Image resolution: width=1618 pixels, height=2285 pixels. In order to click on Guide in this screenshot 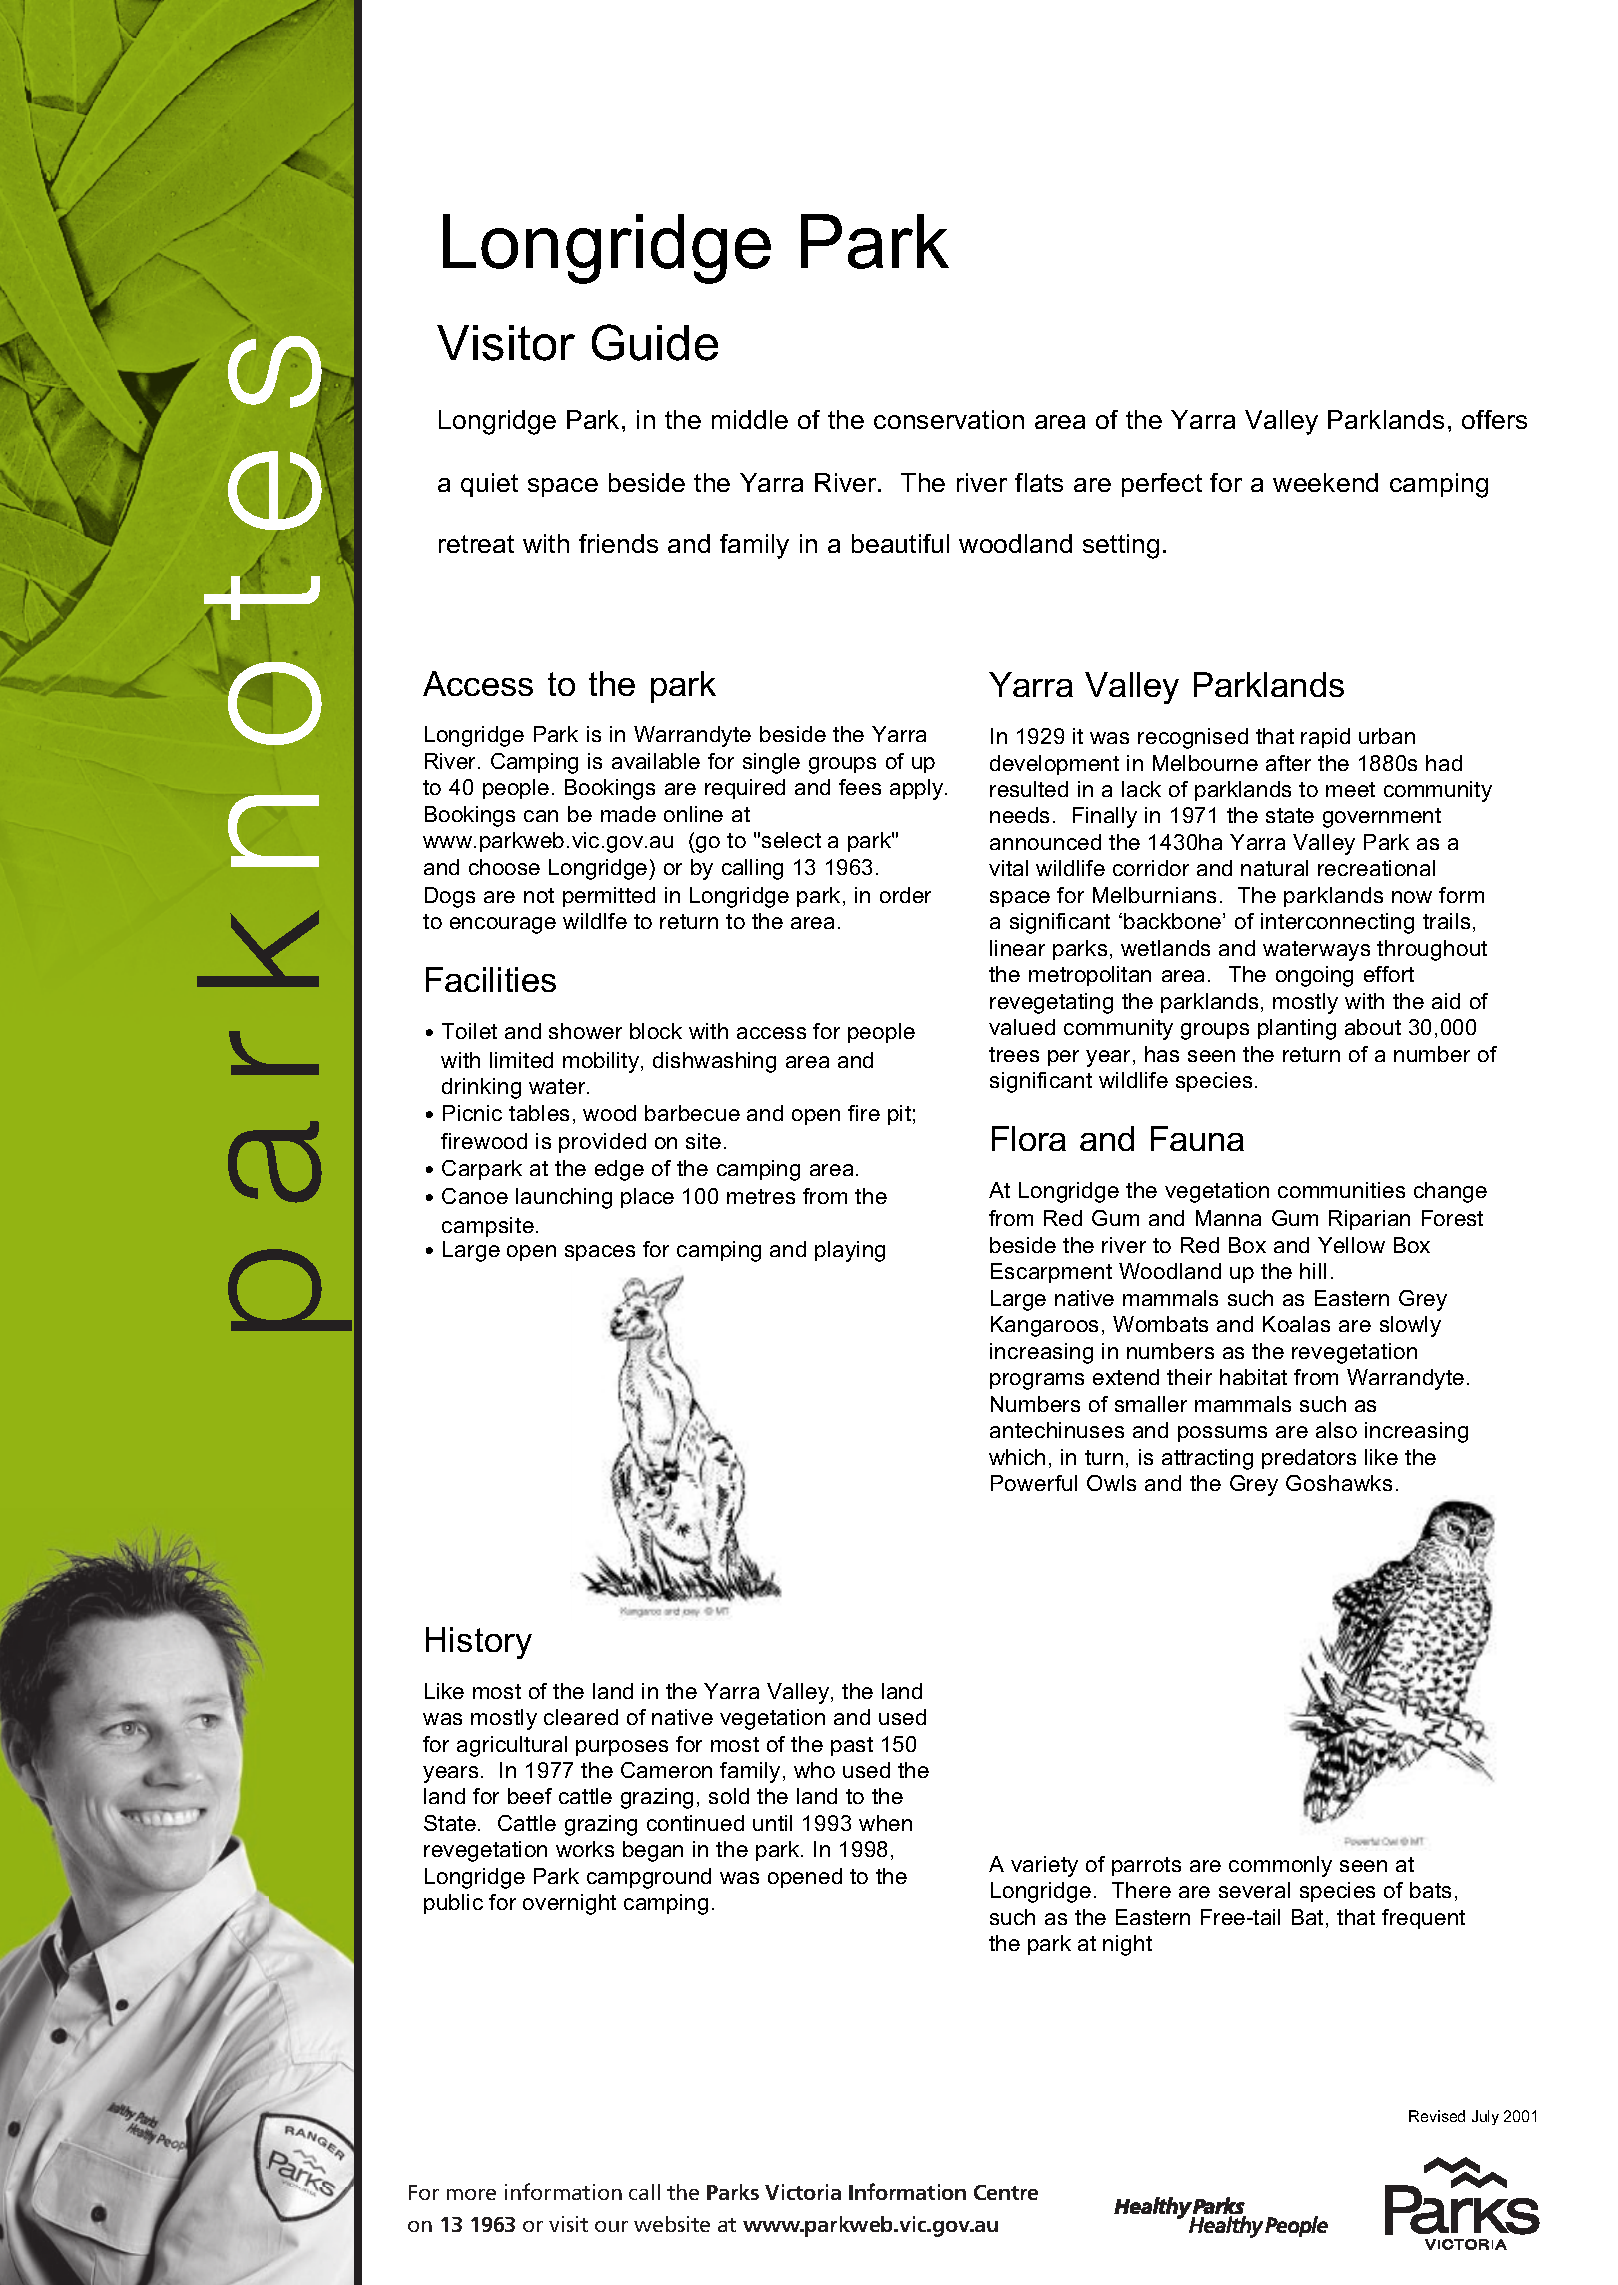, I will do `click(655, 342)`.
